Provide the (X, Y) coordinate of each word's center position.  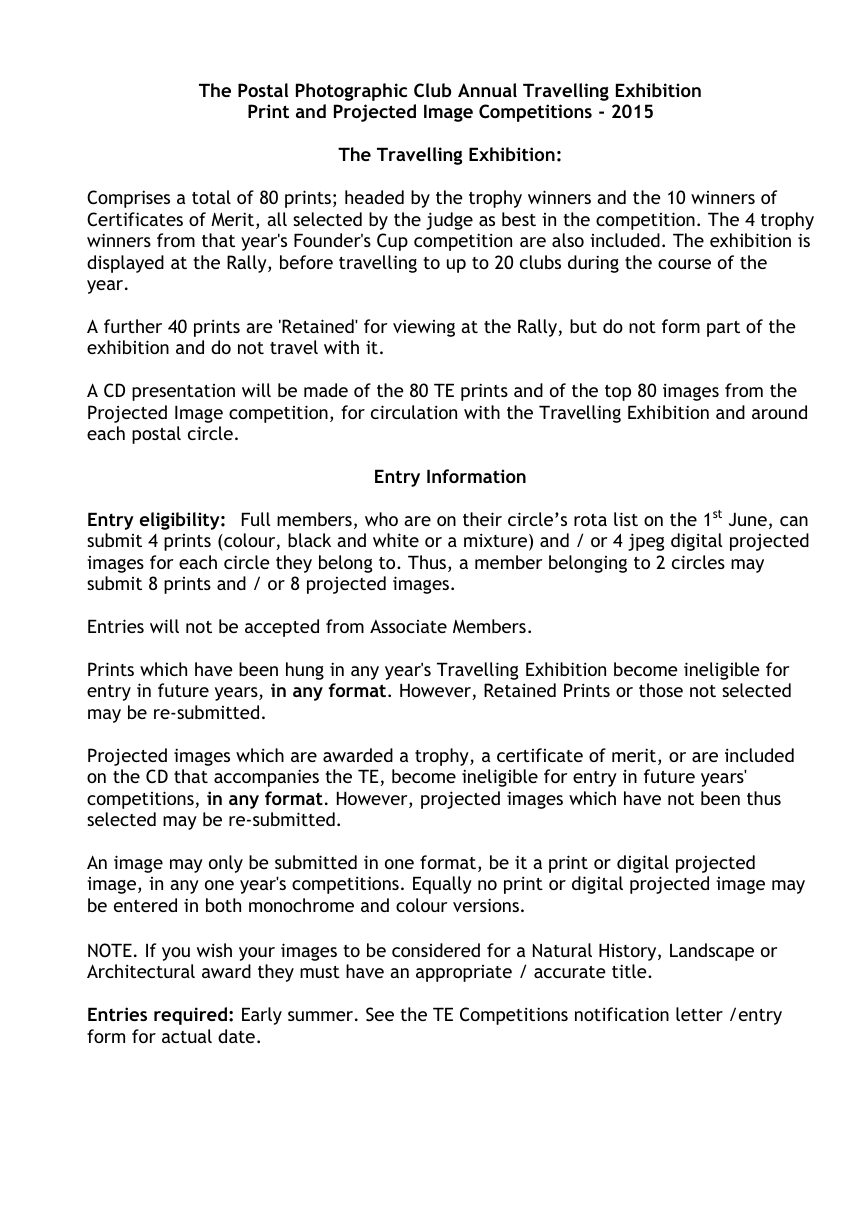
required (190, 1016)
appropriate (464, 973)
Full (256, 519)
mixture (495, 540)
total (211, 197)
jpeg (646, 542)
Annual (487, 90)
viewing (424, 328)
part (723, 329)
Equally (442, 885)
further (133, 326)
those (661, 690)
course (684, 264)
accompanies (266, 778)
